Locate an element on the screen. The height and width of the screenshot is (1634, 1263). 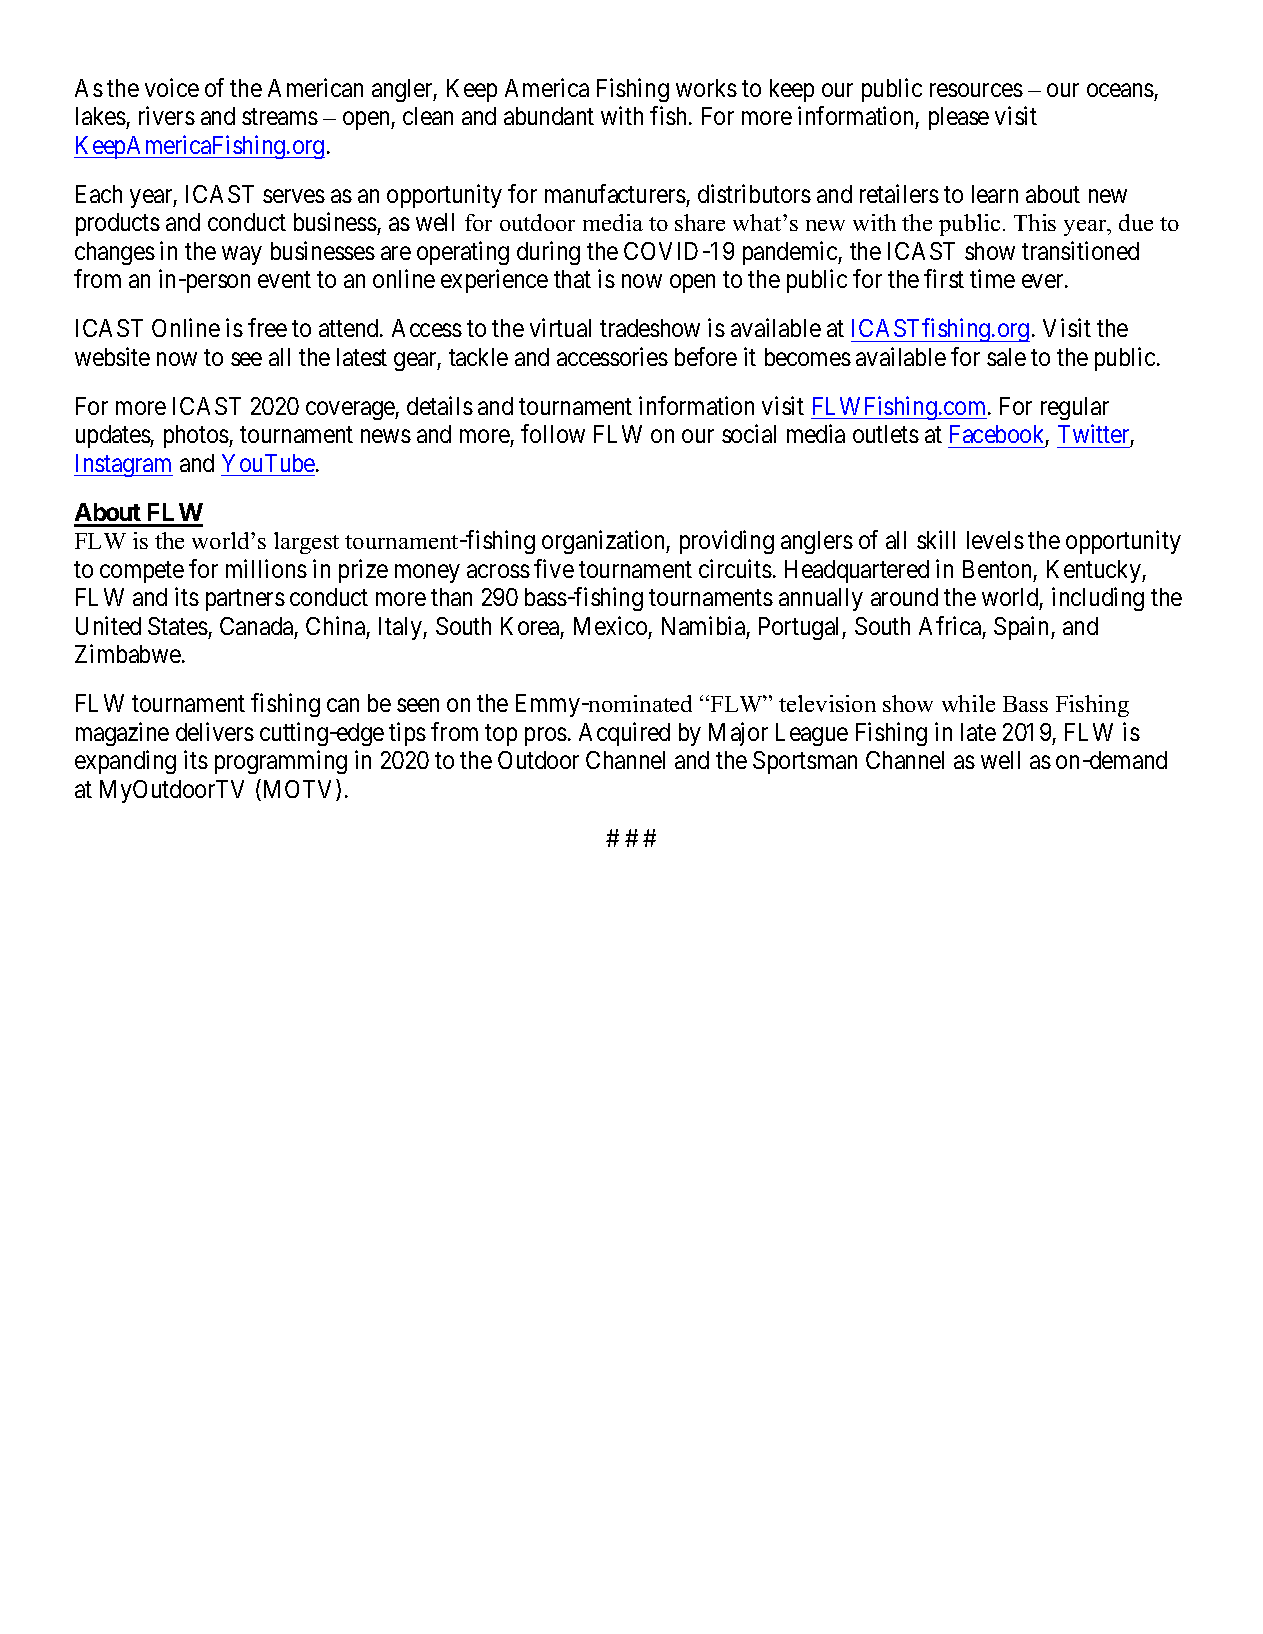
largest is located at coordinates (306, 543).
